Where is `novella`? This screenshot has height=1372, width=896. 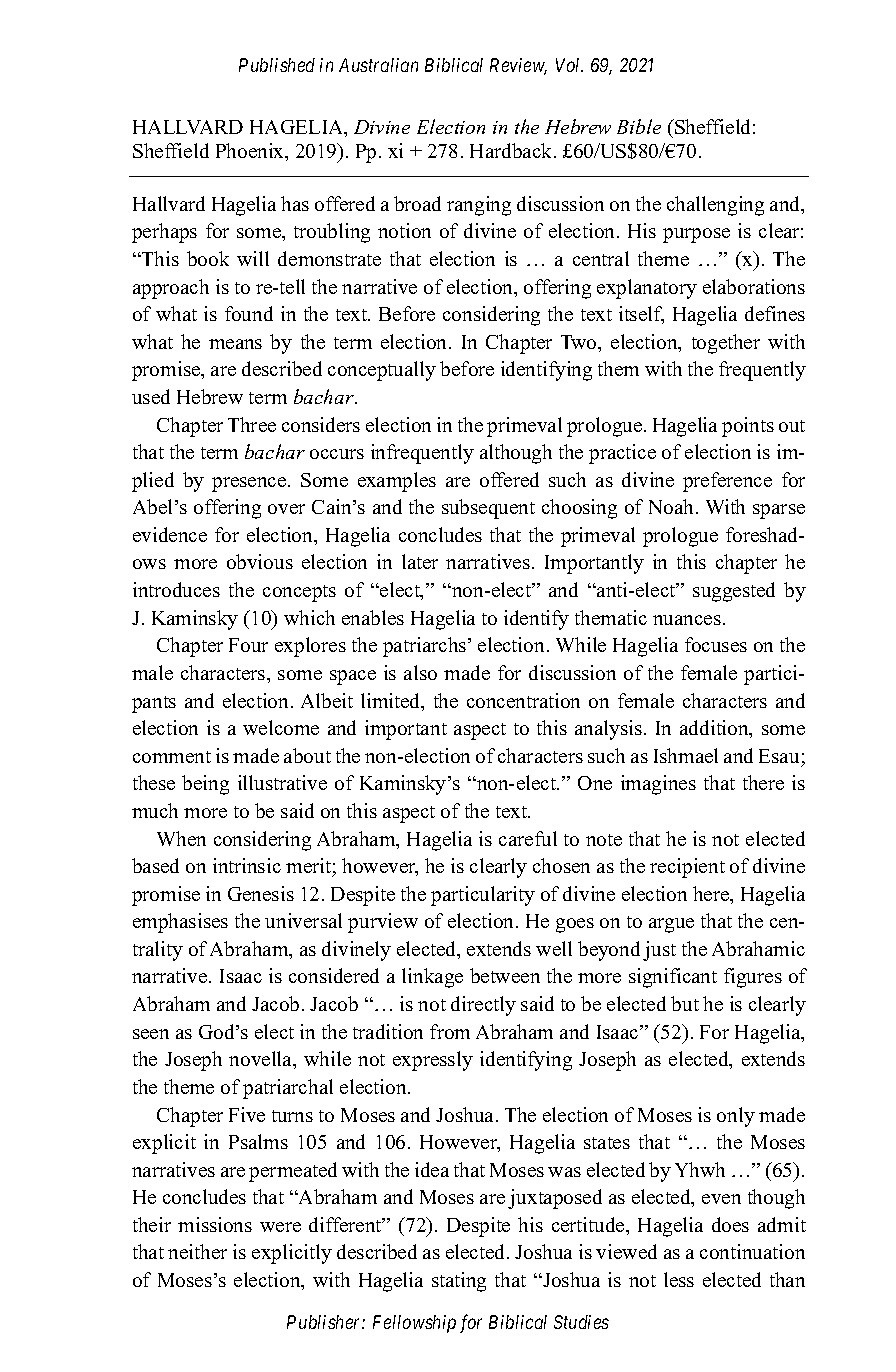
novella is located at coordinates (262, 1060).
